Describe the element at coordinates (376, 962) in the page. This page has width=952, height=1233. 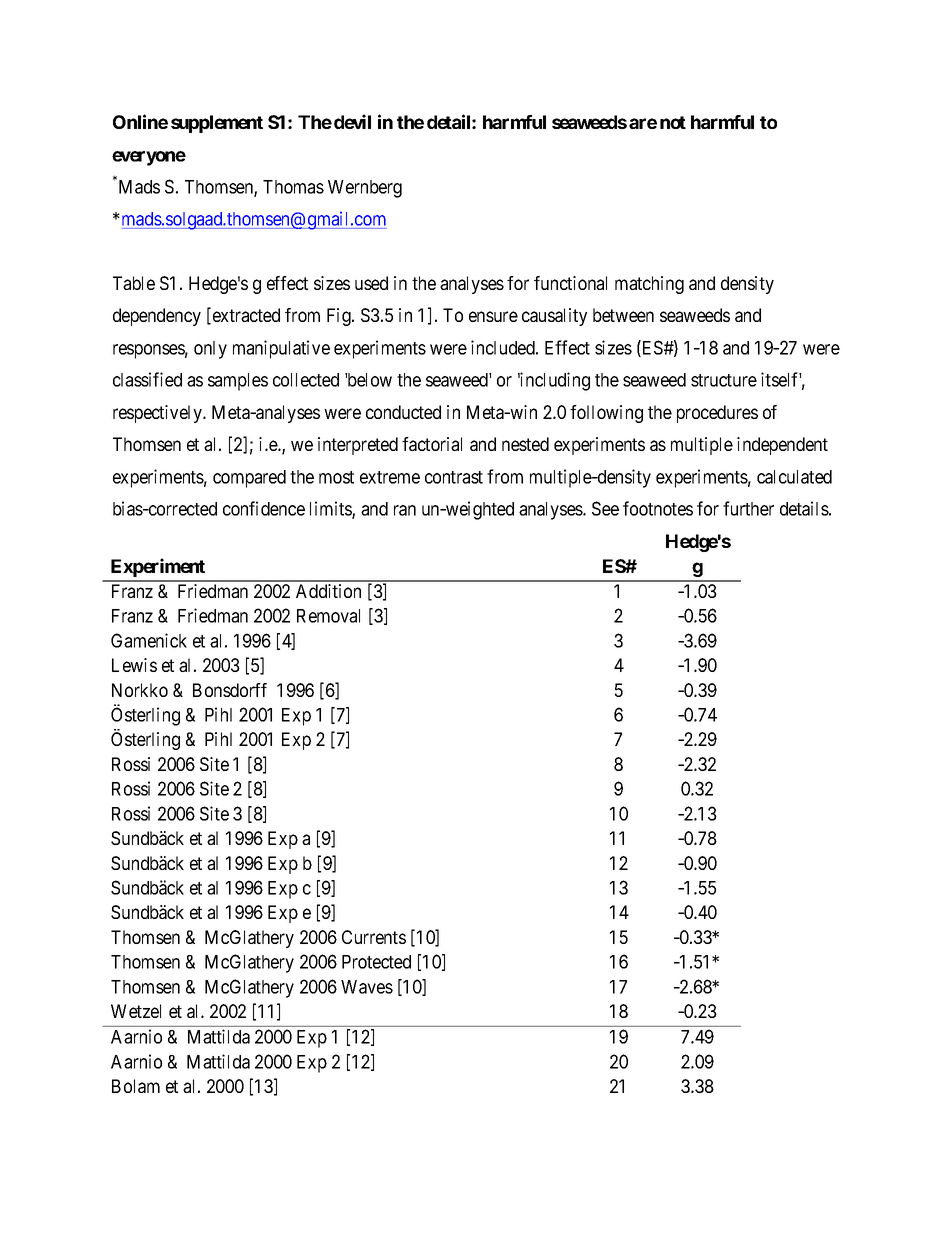
I see `Protected` at that location.
